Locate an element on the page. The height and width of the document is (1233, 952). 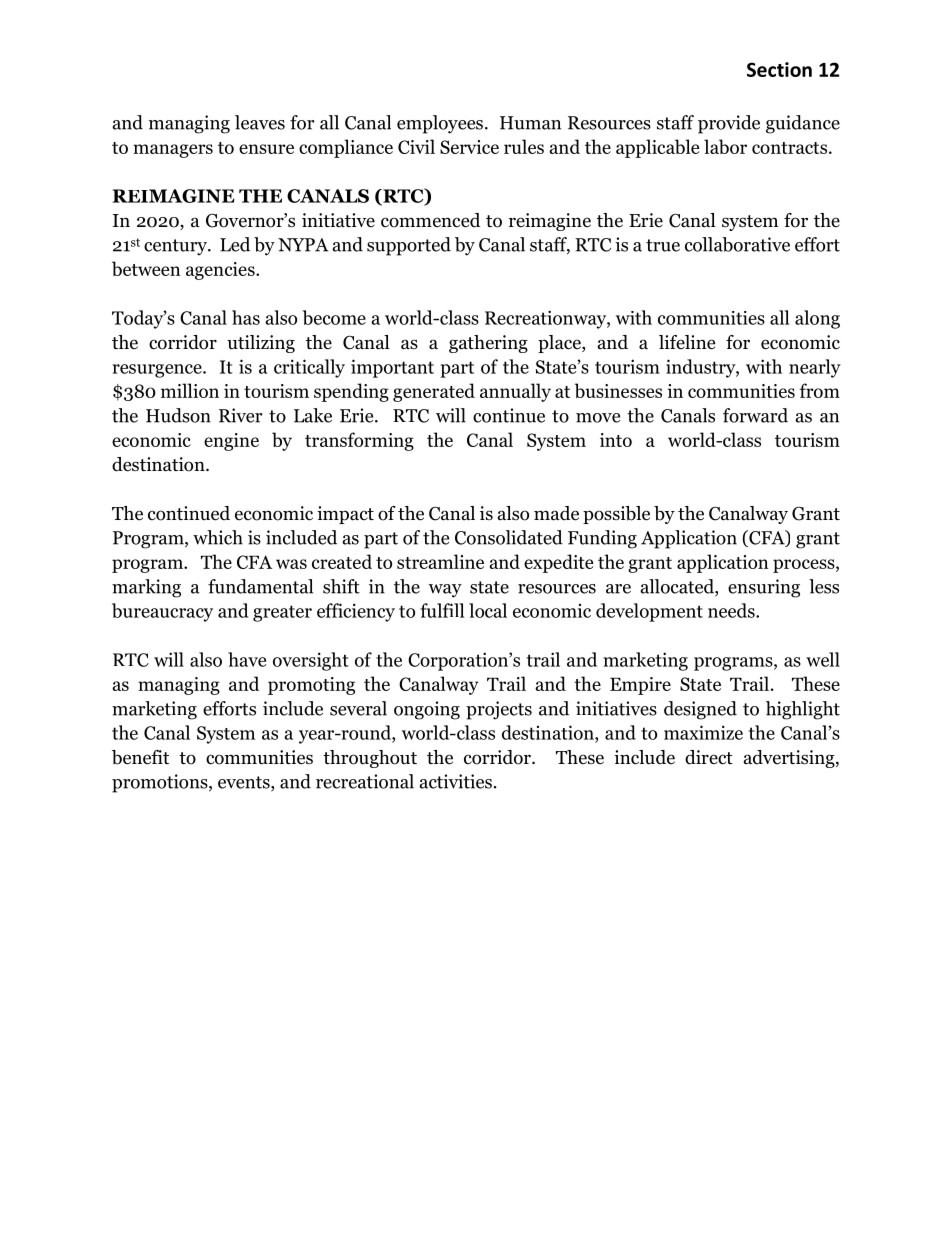
employees is located at coordinates (440, 124).
